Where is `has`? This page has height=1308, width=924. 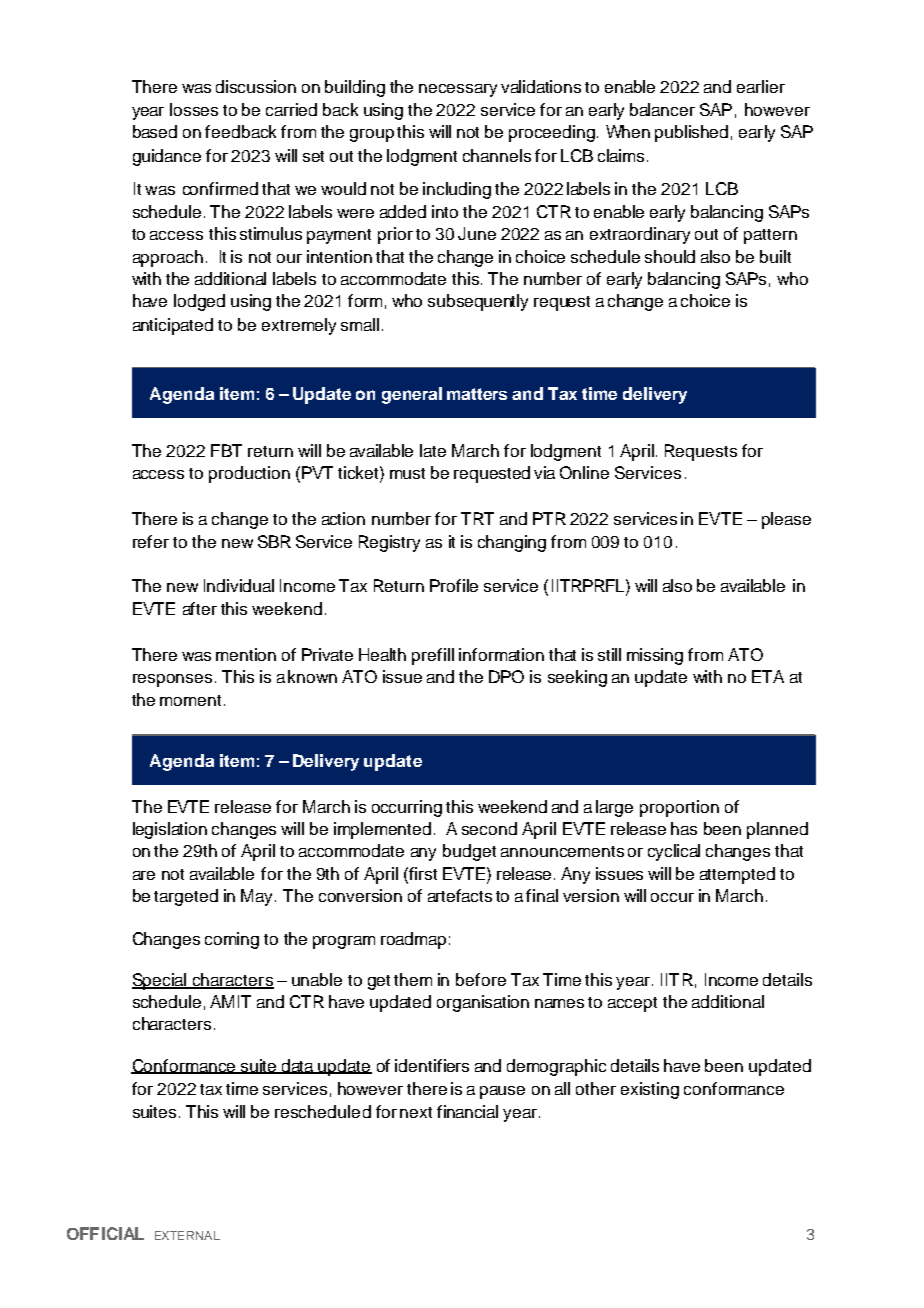 has is located at coordinates (684, 828).
